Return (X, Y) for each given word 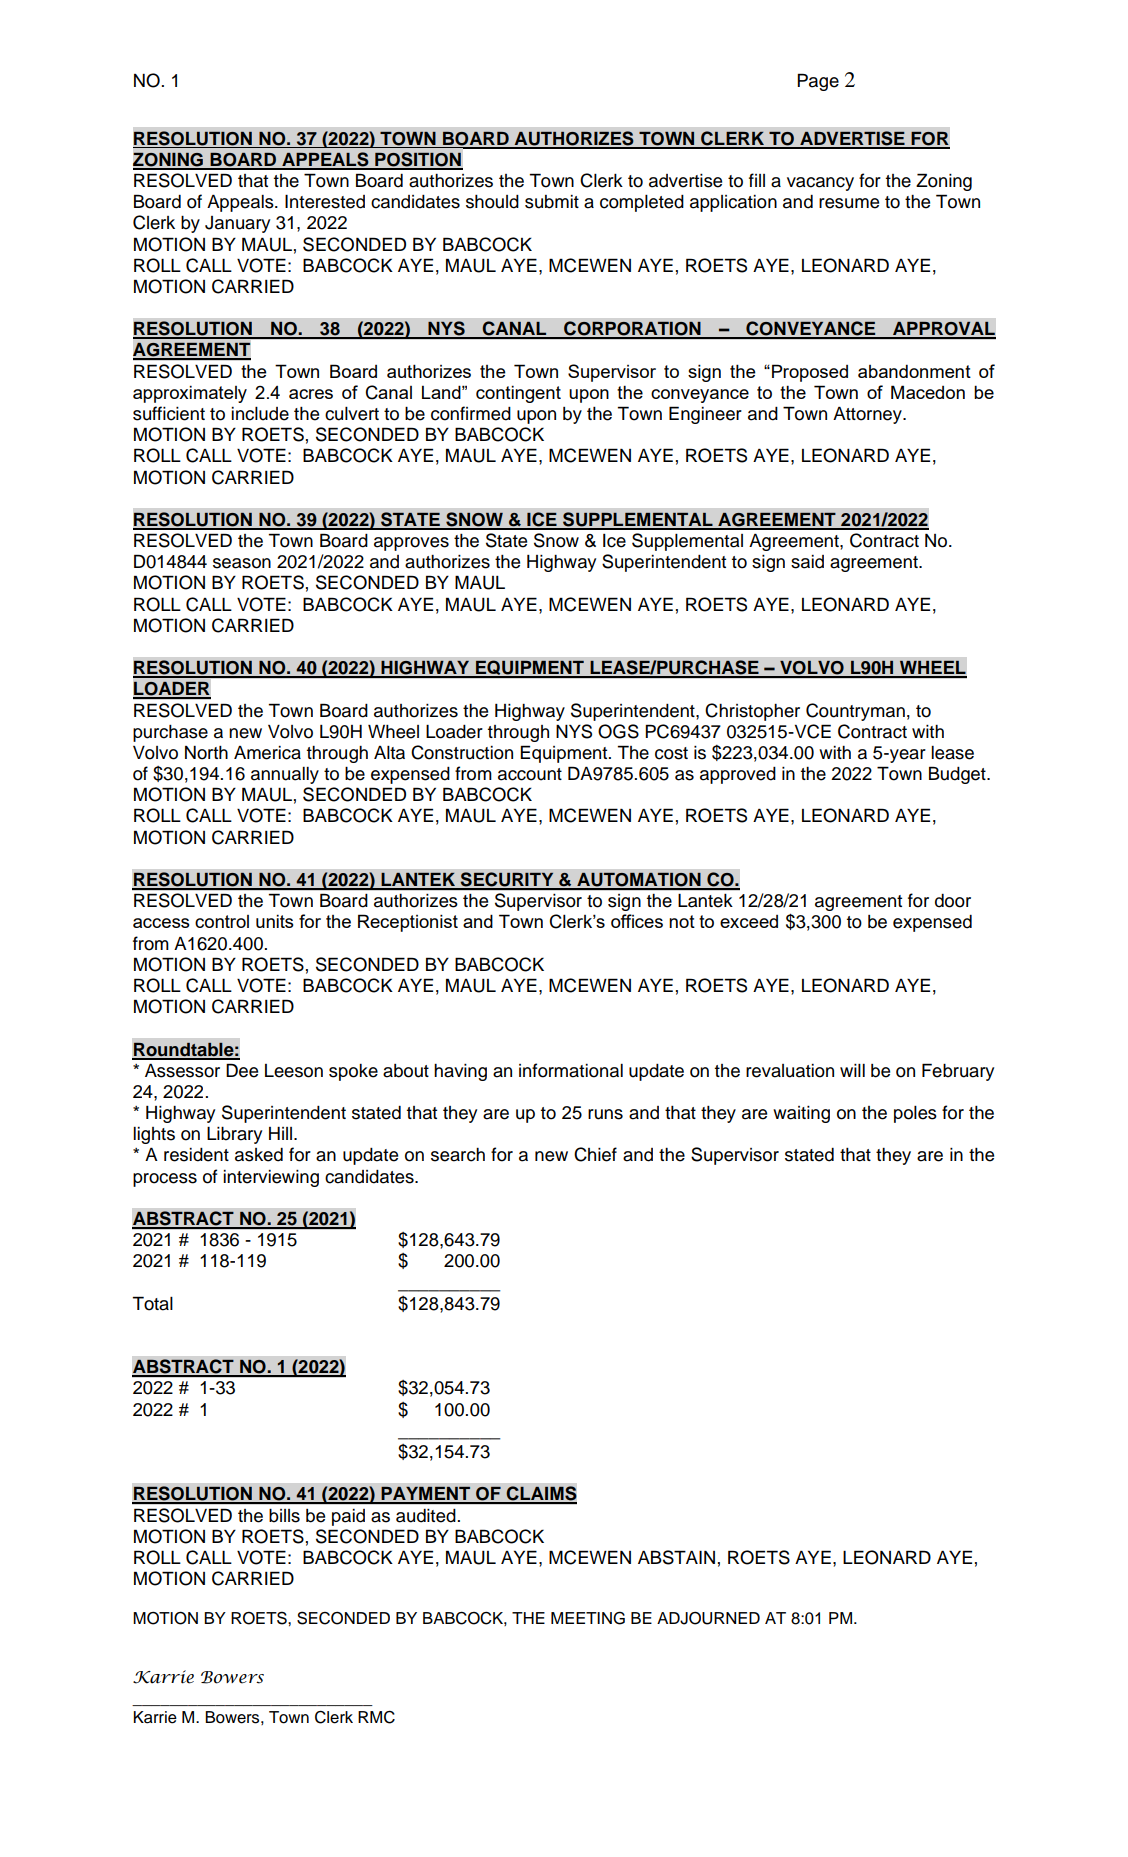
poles (915, 1114)
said (807, 562)
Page (818, 82)
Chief (595, 1154)
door (953, 901)
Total (152, 1303)
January (237, 224)
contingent (518, 394)
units (275, 921)
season (242, 563)
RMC (376, 1717)
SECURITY (507, 880)
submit (552, 202)
